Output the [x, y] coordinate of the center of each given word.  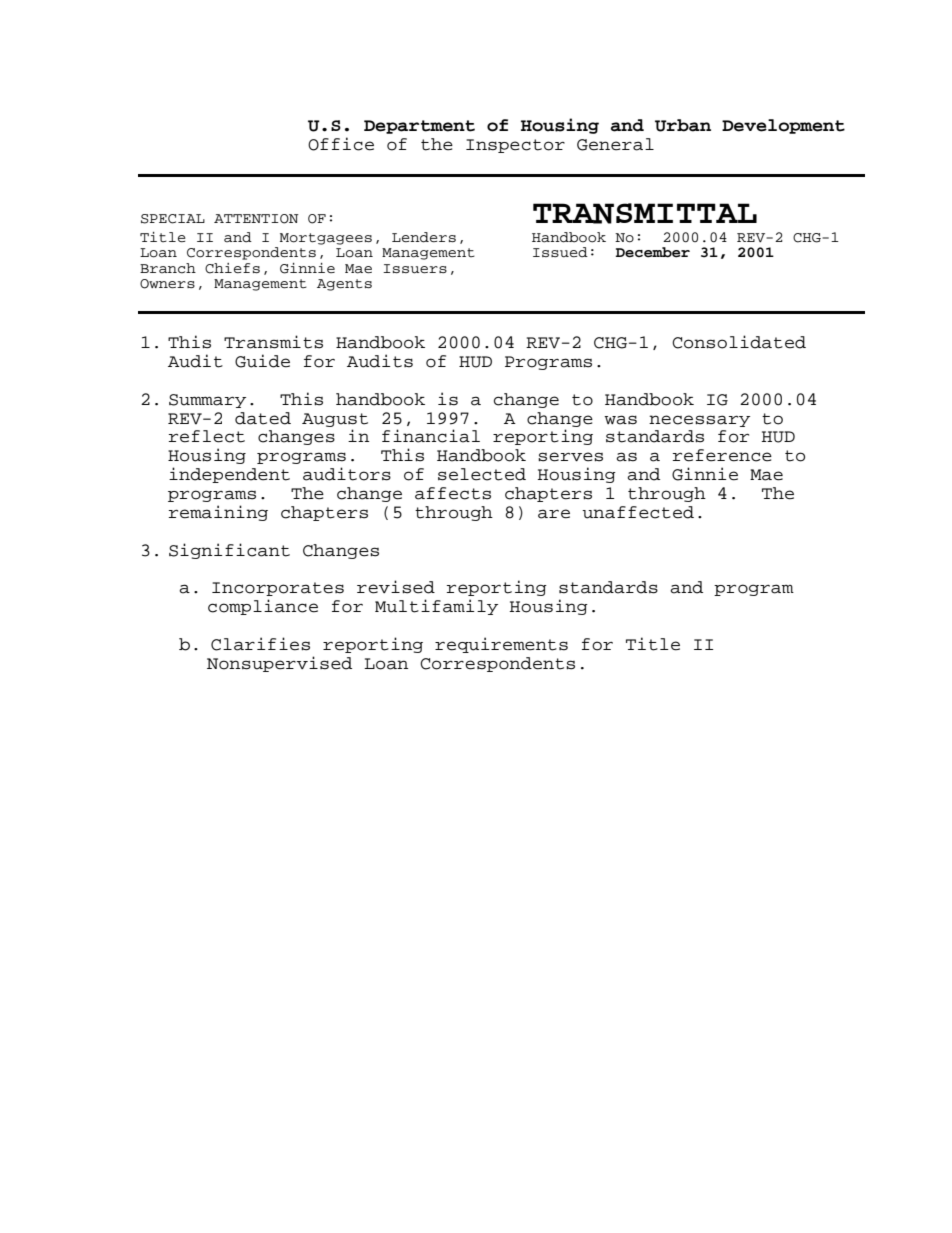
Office [341, 144]
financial [431, 436]
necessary [699, 421]
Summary [207, 401]
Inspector [515, 146]
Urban [683, 125]
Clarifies [260, 644]
